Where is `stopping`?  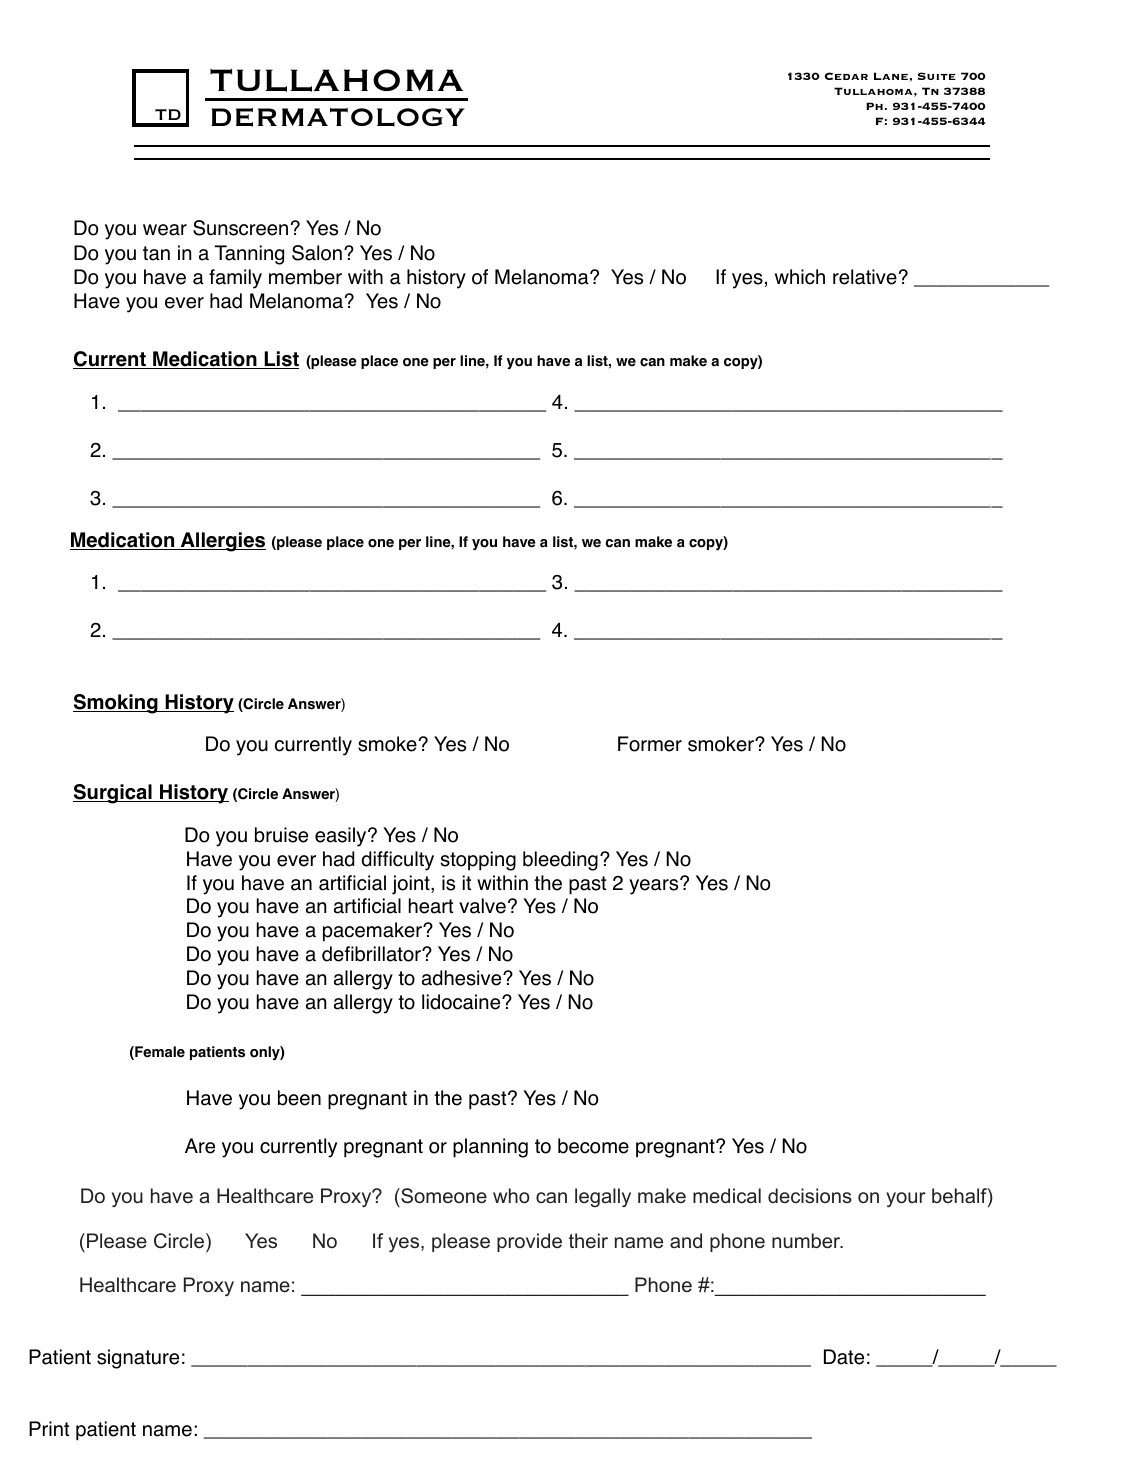 stopping is located at coordinates (478, 861).
